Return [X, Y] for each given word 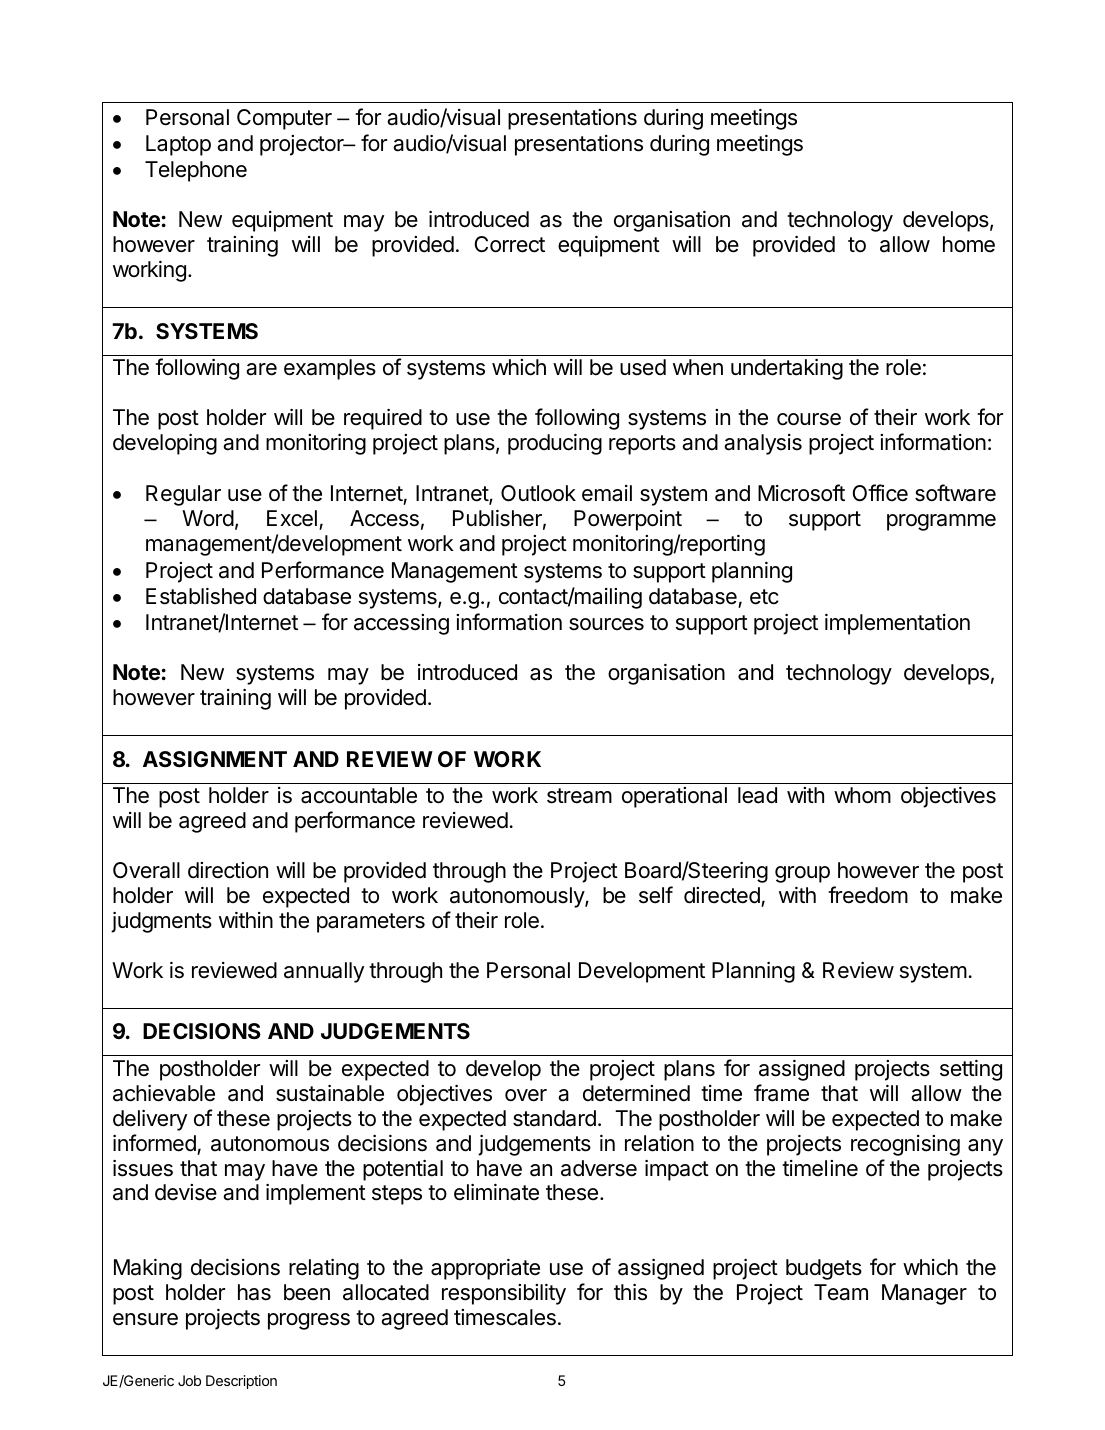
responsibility [504, 1294]
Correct [510, 244]
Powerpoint [628, 520]
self [656, 895]
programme [941, 522]
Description [241, 1382]
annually [324, 972]
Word [208, 518]
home [969, 244]
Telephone [196, 171]
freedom [868, 895]
